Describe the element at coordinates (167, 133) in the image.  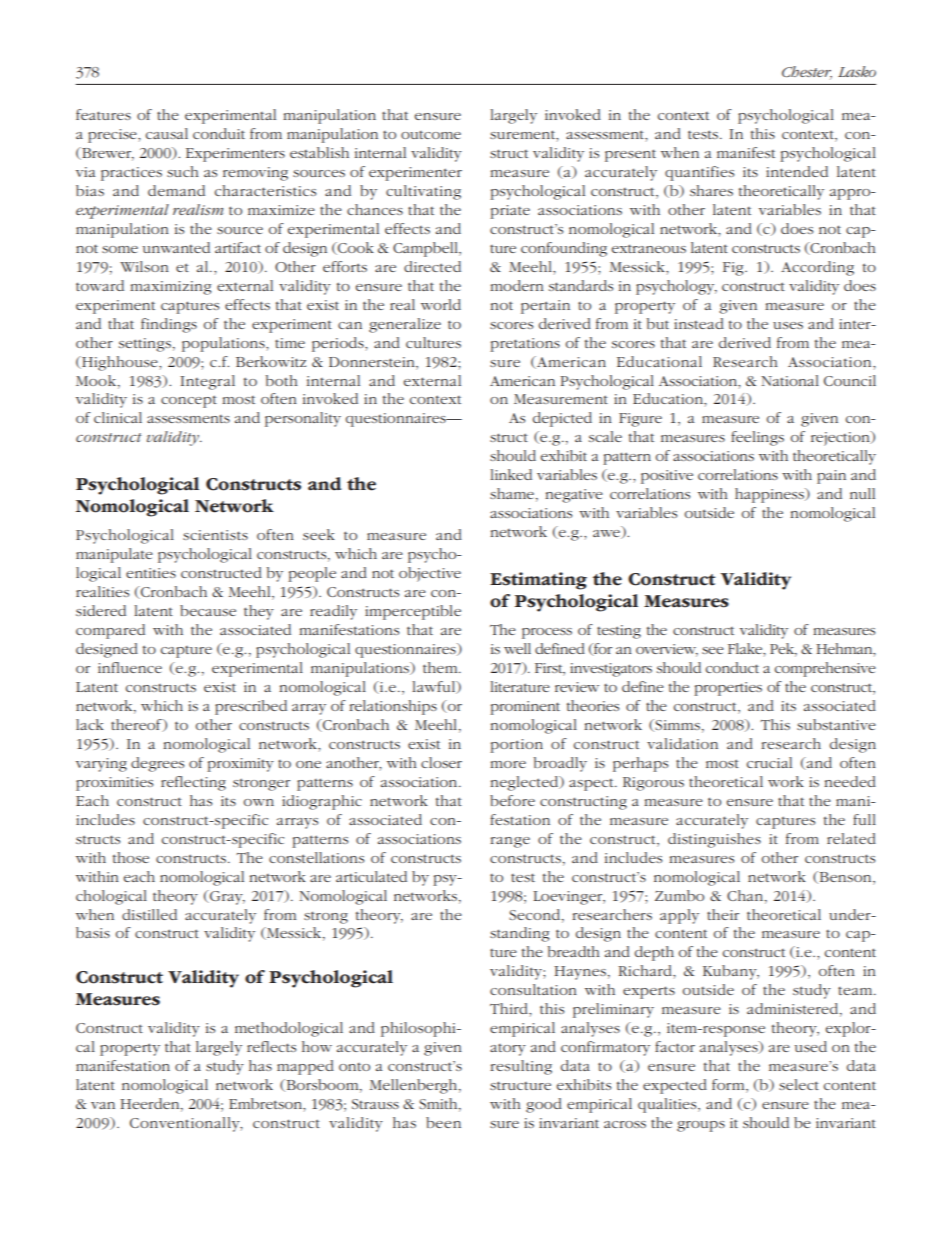
I see `causal` at that location.
